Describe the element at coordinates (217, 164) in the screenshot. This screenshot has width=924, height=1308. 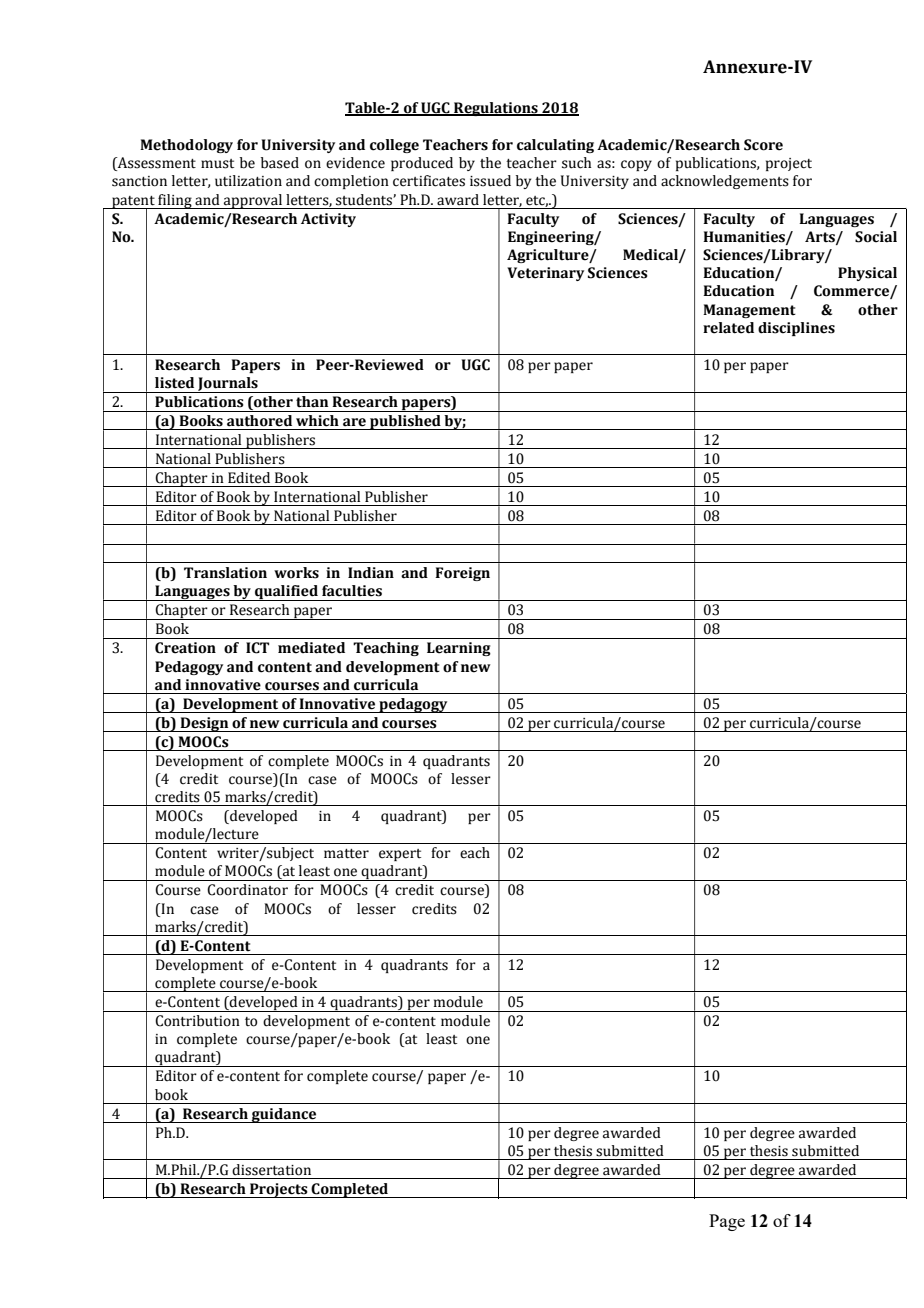
I see `must` at that location.
